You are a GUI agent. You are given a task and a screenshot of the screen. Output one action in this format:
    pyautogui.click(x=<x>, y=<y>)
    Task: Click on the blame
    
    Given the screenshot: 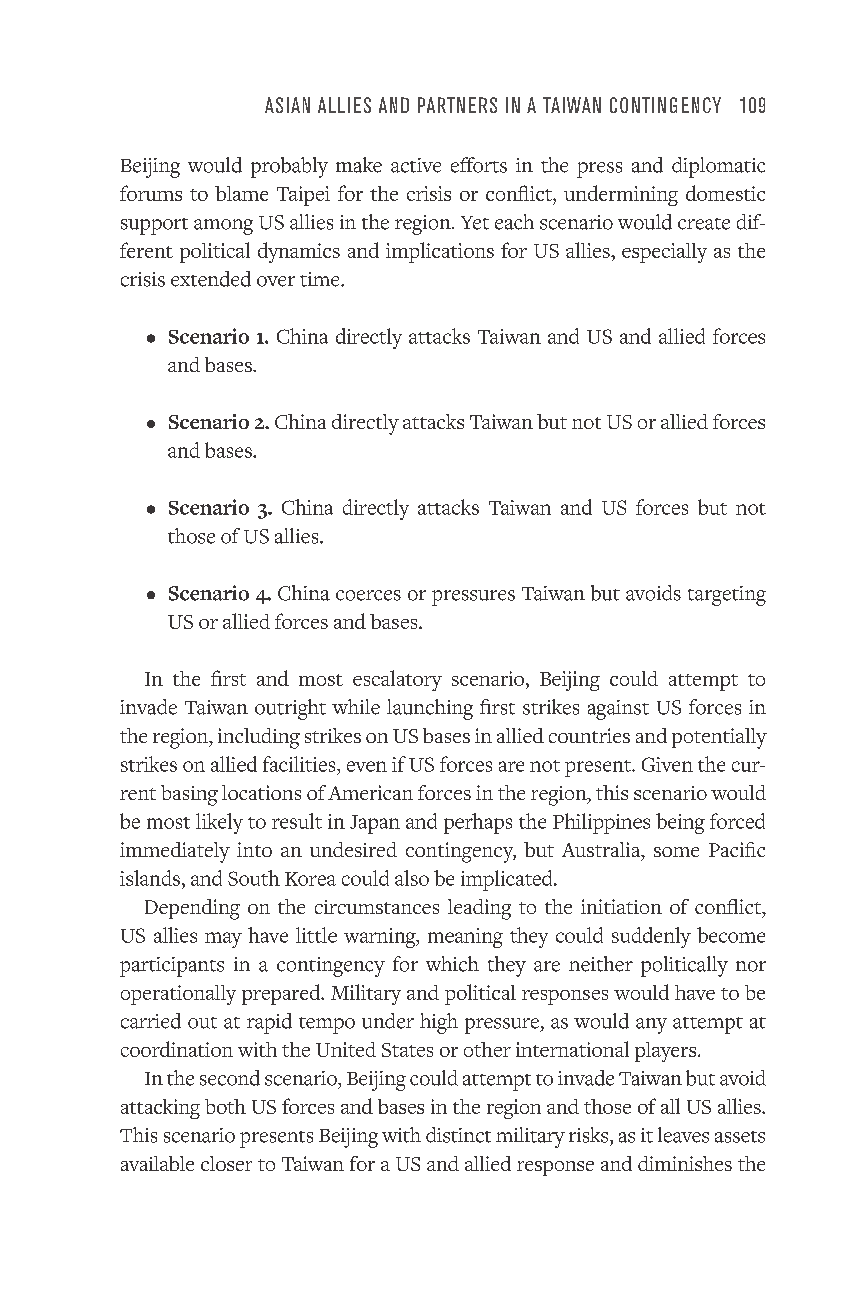 What is the action you would take?
    pyautogui.click(x=241, y=193)
